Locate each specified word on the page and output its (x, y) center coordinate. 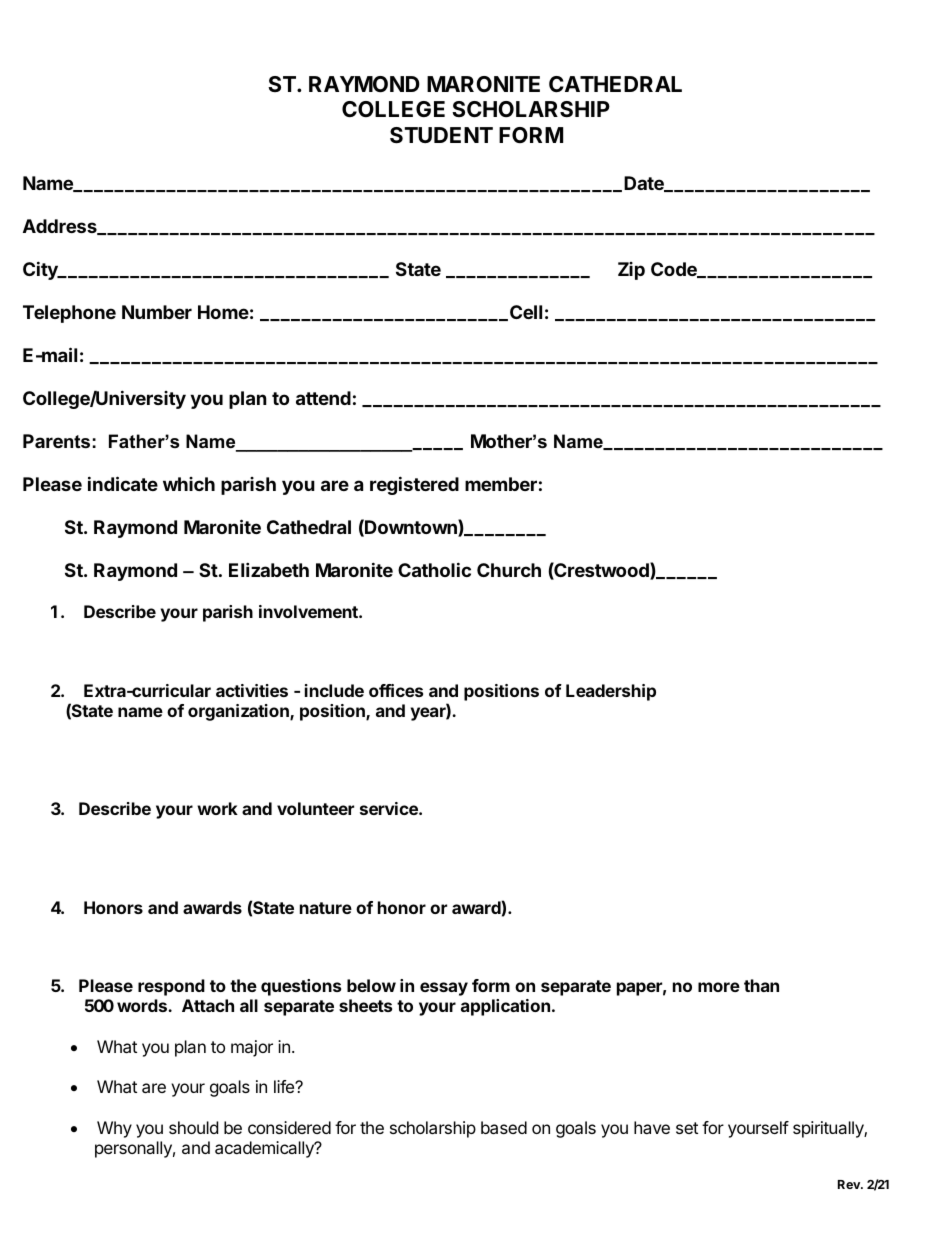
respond (171, 987)
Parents (56, 441)
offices (396, 690)
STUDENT (441, 135)
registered (414, 485)
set (687, 1128)
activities (252, 690)
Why (114, 1129)
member (501, 484)
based (504, 1127)
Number (157, 312)
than (761, 985)
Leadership (611, 692)
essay (444, 989)
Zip (631, 271)
